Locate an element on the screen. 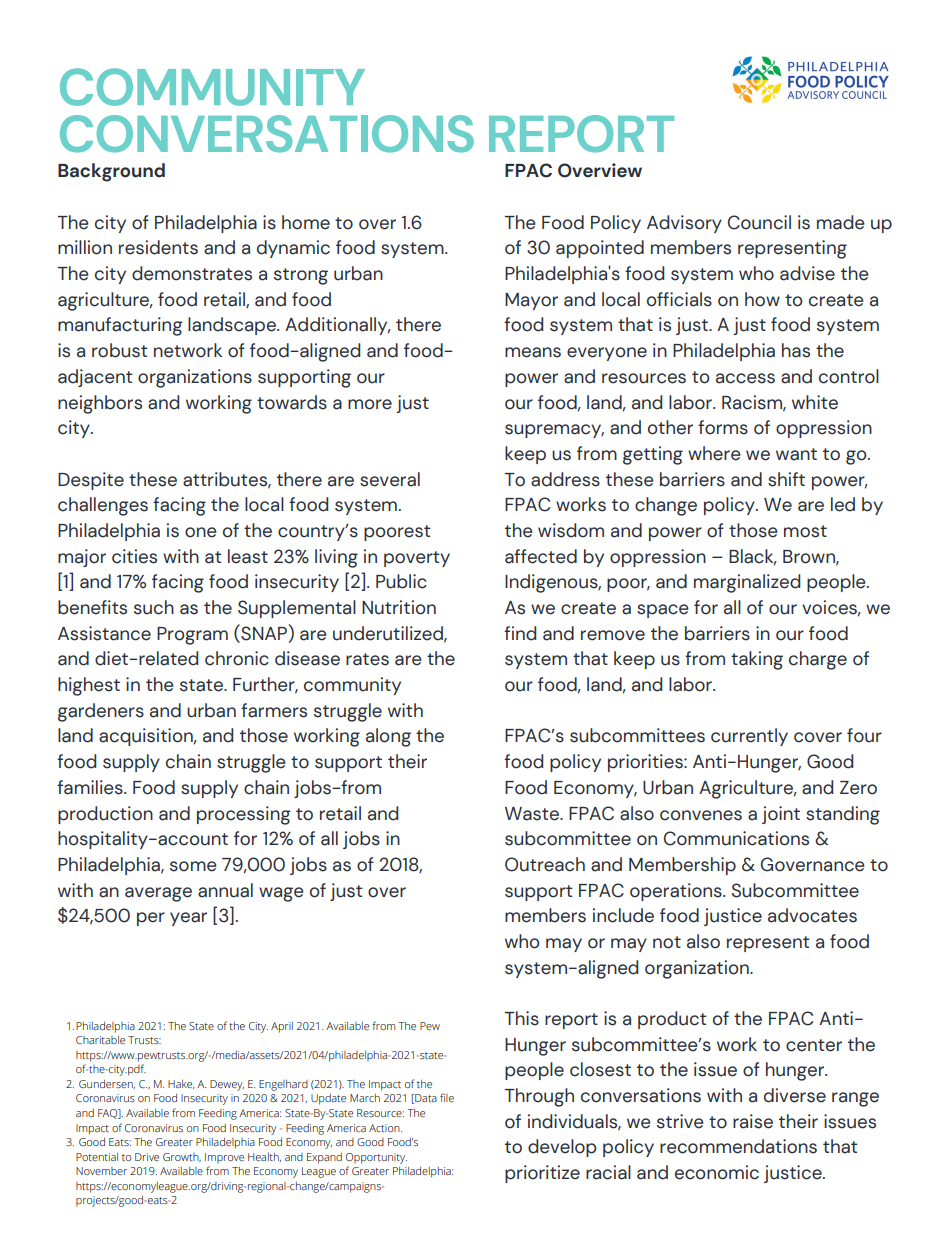 The height and width of the screenshot is (1233, 952). year is located at coordinates (188, 919).
